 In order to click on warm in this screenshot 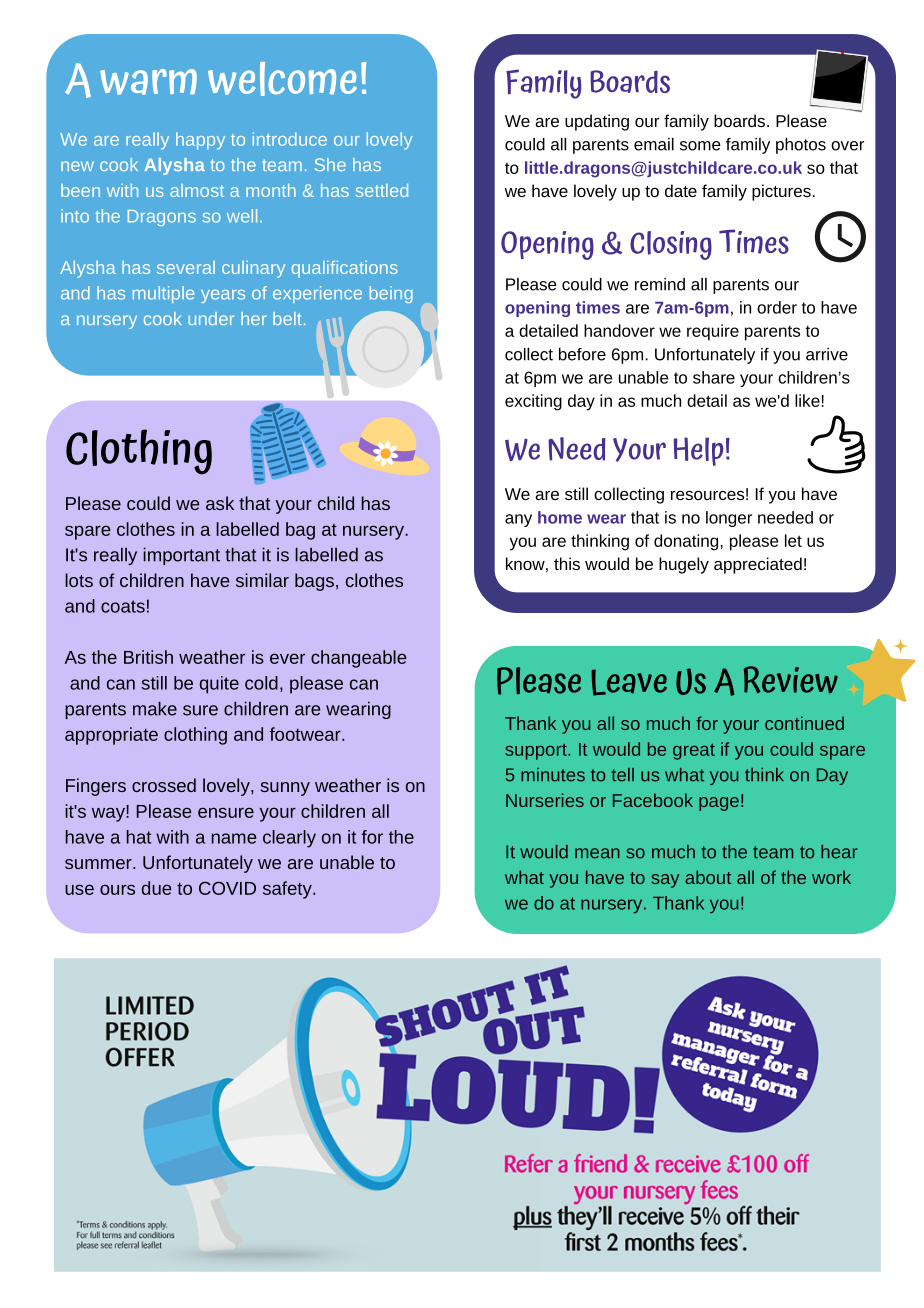, I will do `click(148, 82)`.
